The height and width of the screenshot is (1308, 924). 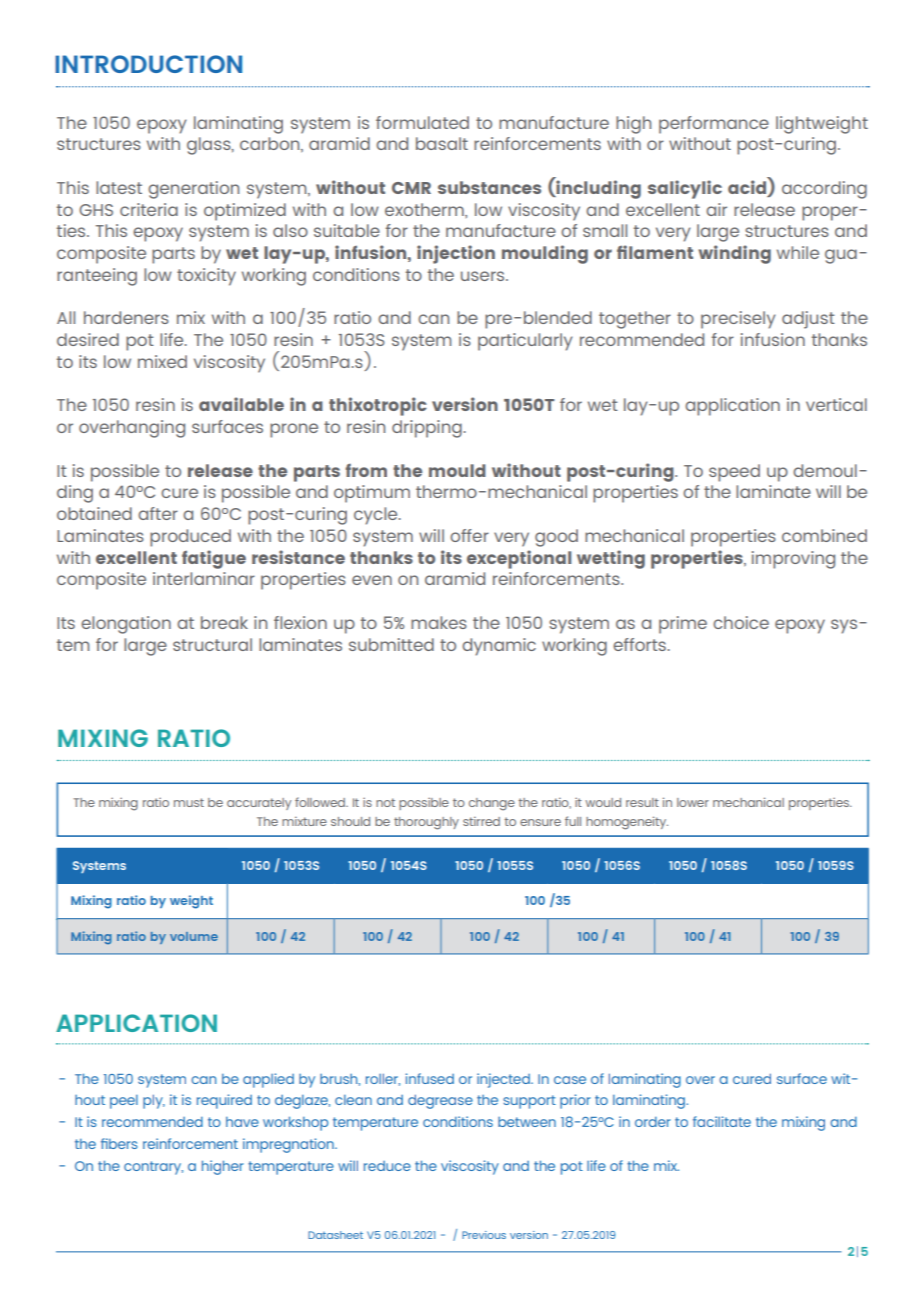 I want to click on dynamic, so click(x=499, y=647).
